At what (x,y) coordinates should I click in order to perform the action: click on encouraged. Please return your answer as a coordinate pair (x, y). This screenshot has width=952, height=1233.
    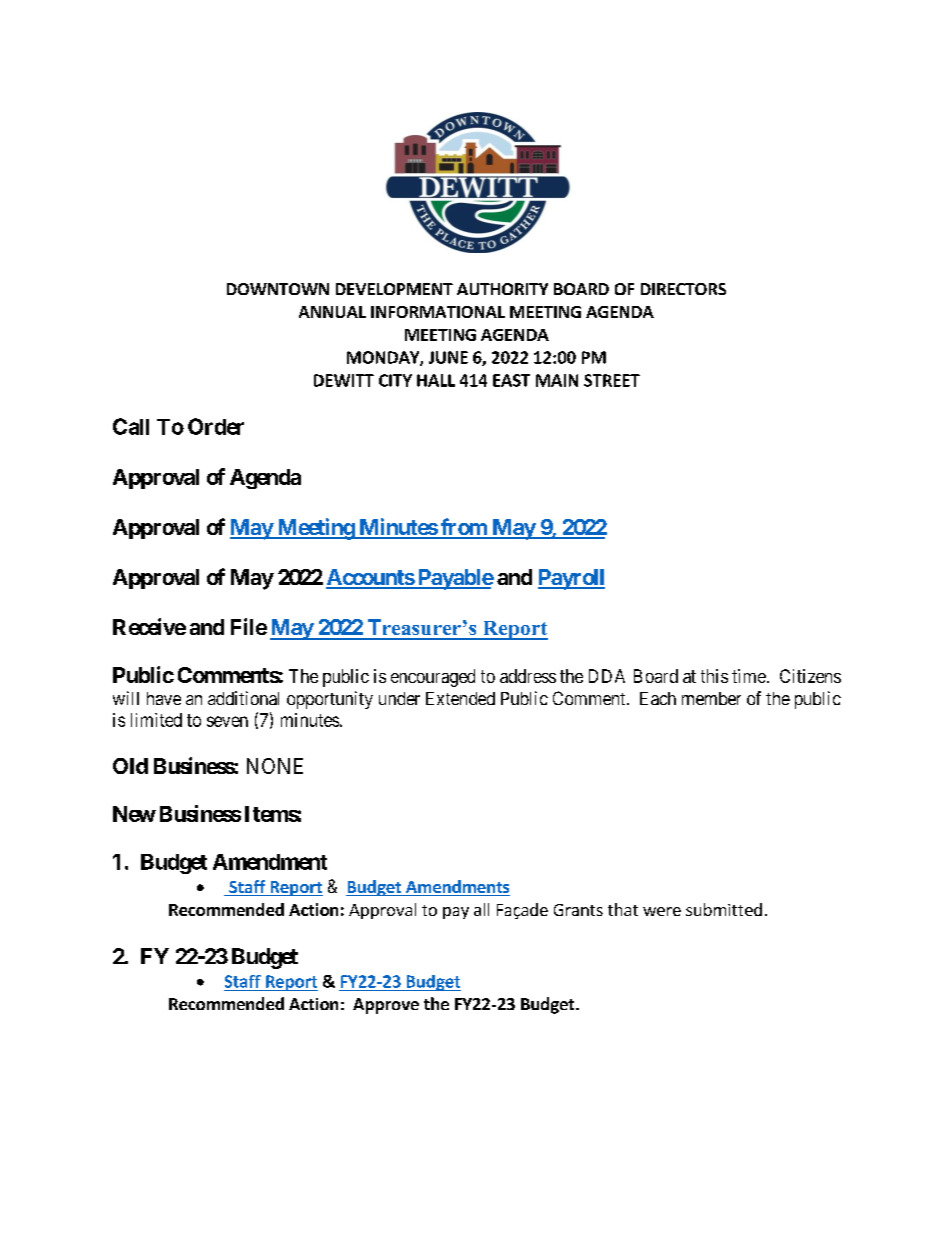
    Looking at the image, I should click on (433, 678).
